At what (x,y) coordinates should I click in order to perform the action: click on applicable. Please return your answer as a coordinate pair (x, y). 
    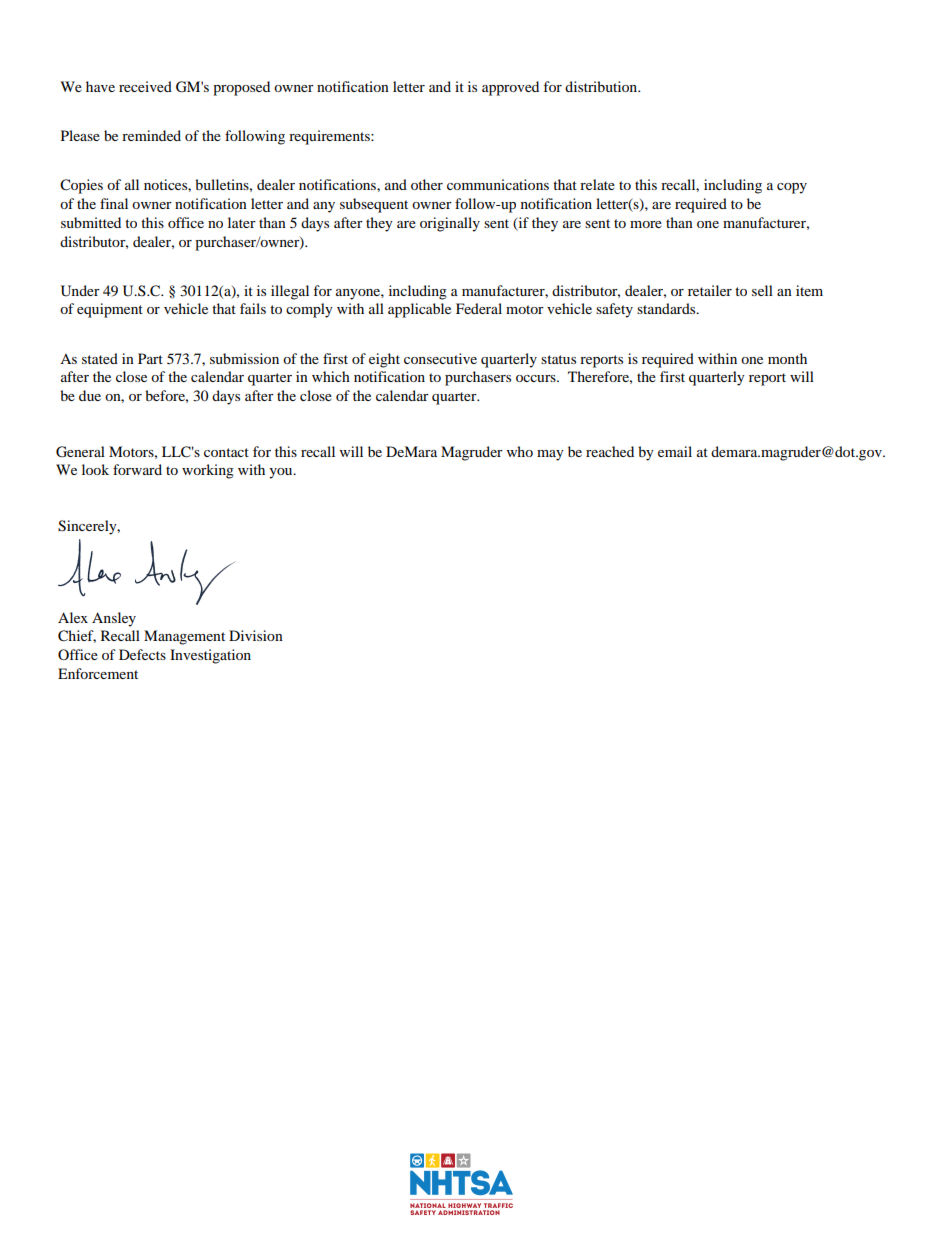
    Looking at the image, I should click on (419, 310).
